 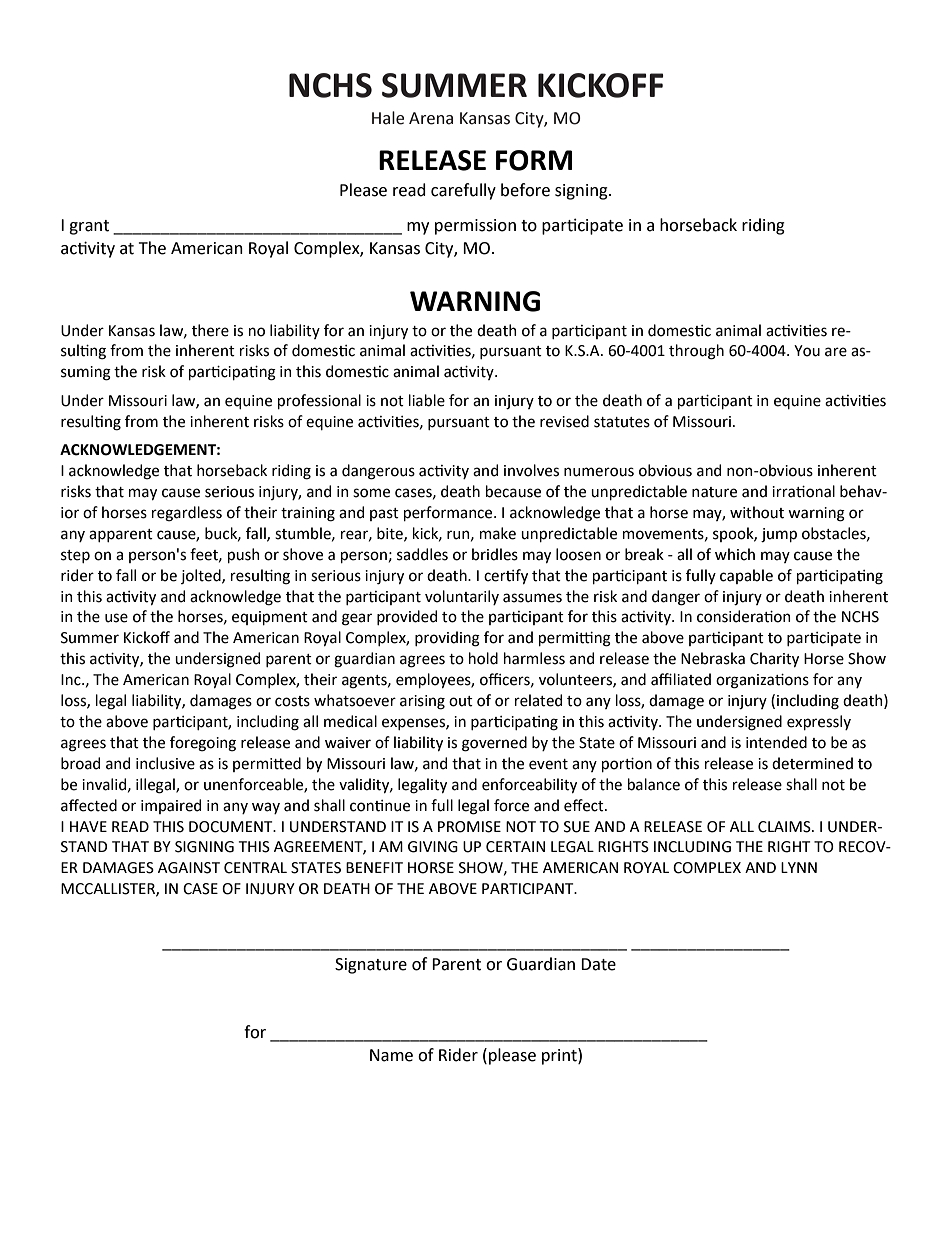 What do you see at coordinates (713, 658) in the document?
I see `Nebraska` at bounding box center [713, 658].
